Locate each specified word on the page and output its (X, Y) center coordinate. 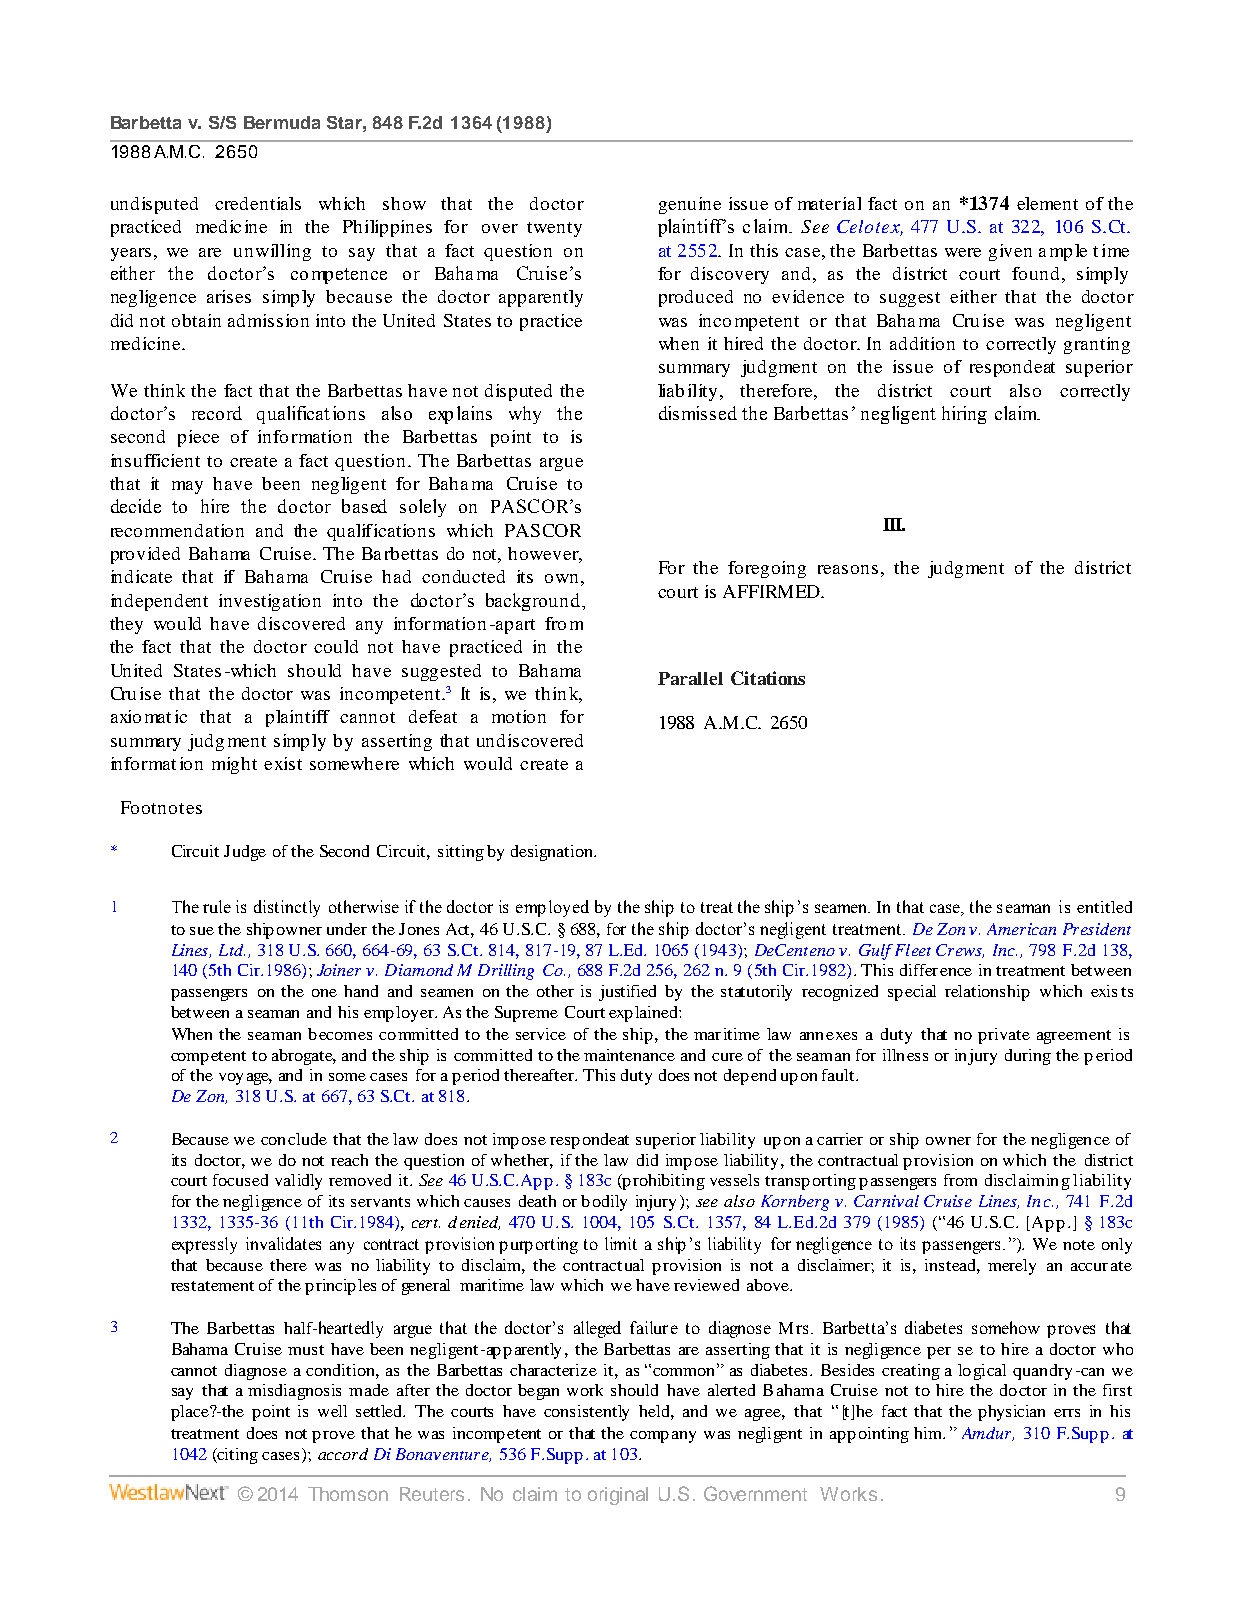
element (1047, 203)
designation (553, 853)
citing (237, 1456)
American (1021, 929)
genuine (690, 205)
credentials (258, 203)
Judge (245, 853)
